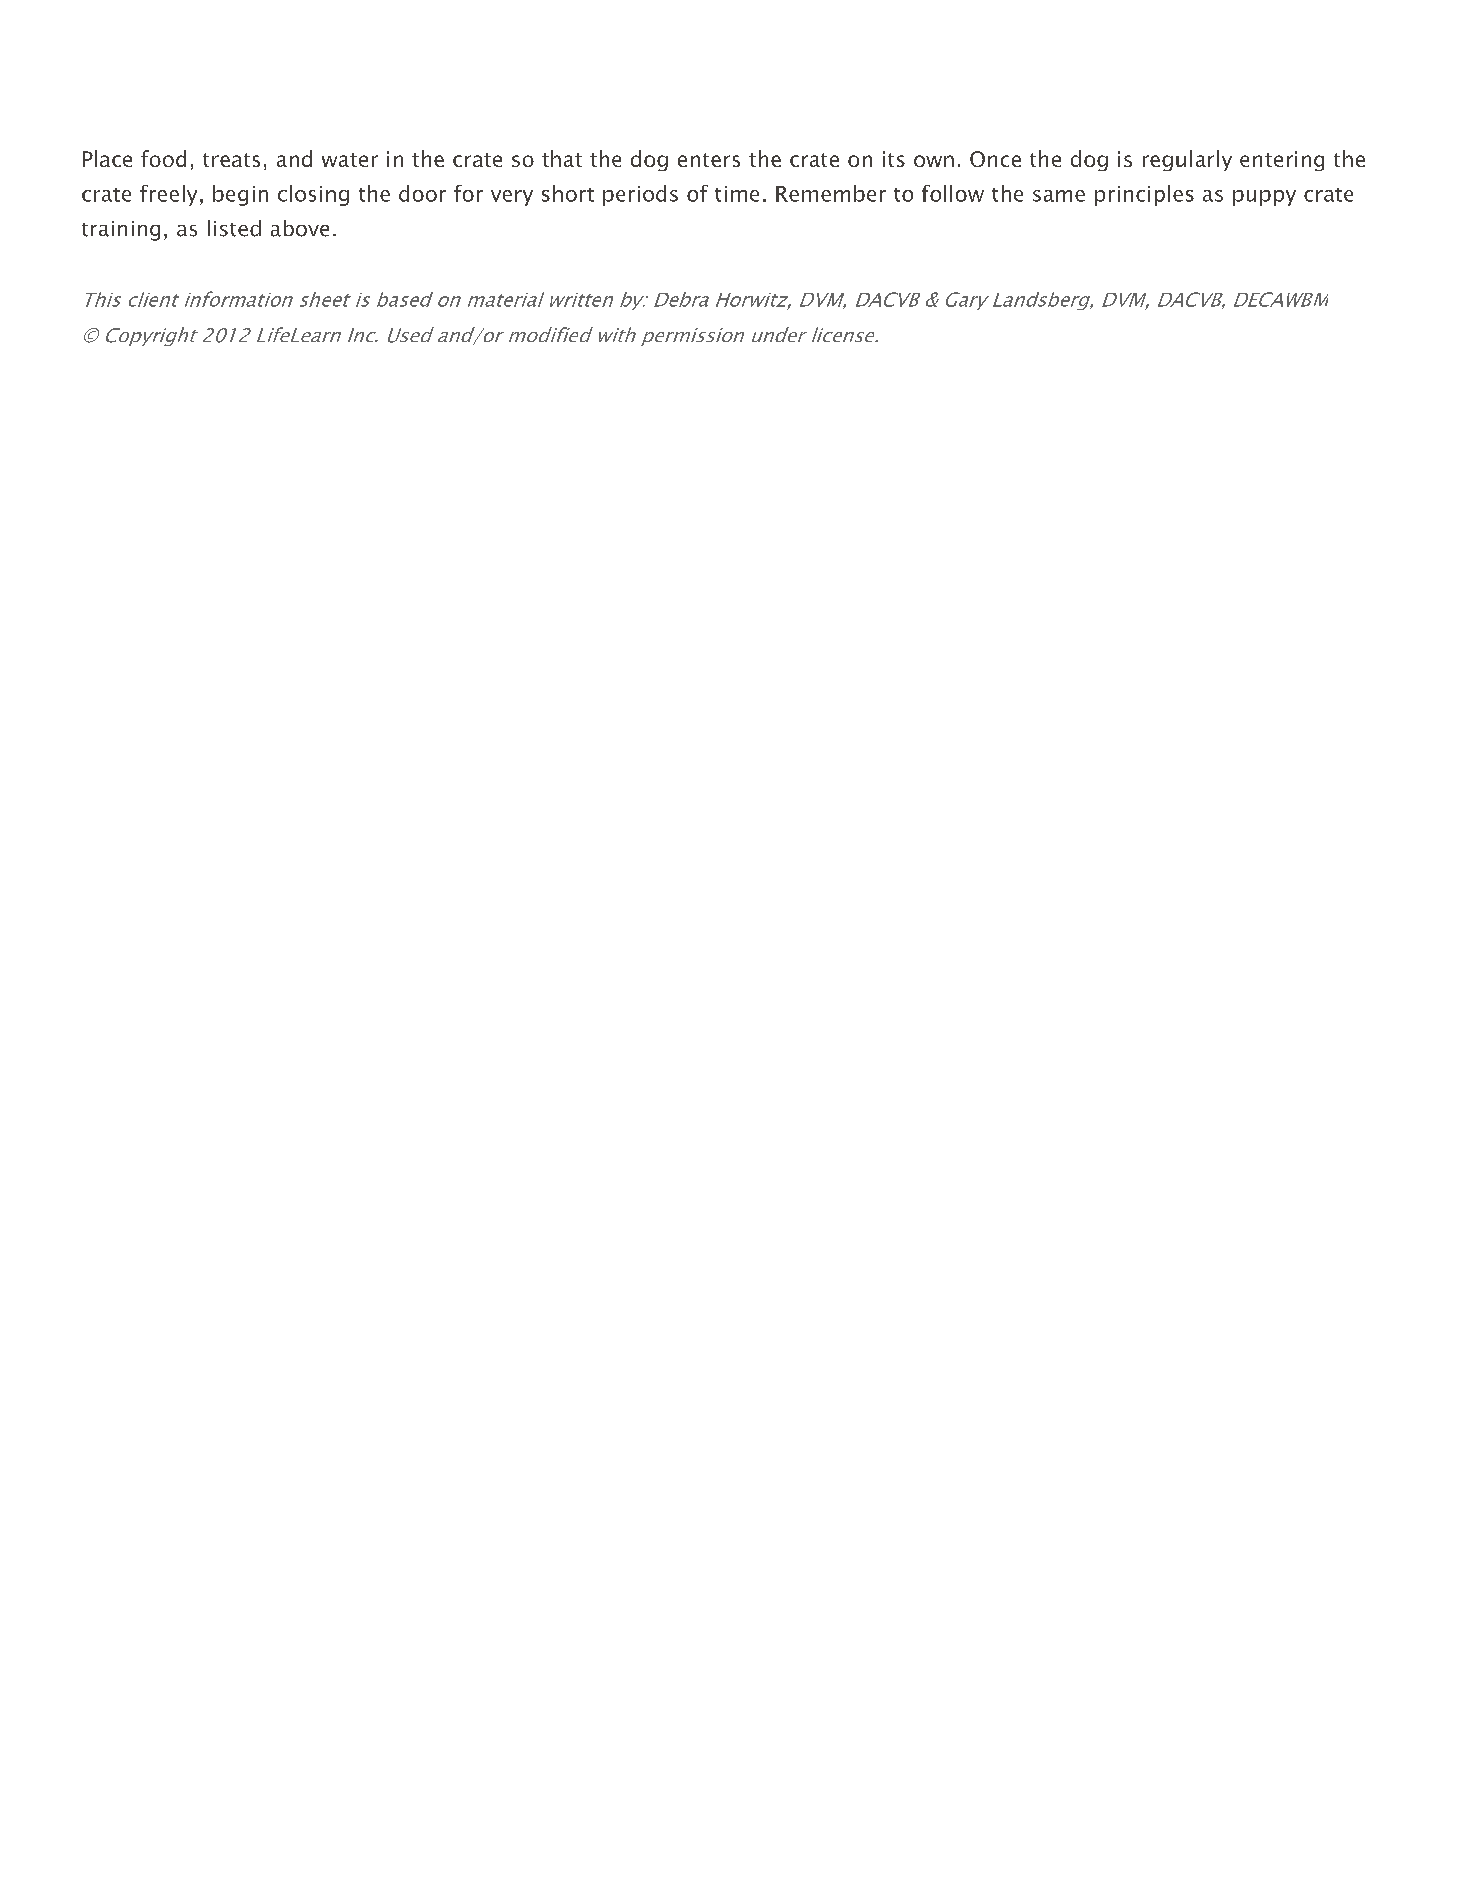 This image has width=1464, height=1894. What do you see at coordinates (231, 160) in the image?
I see `treats` at bounding box center [231, 160].
